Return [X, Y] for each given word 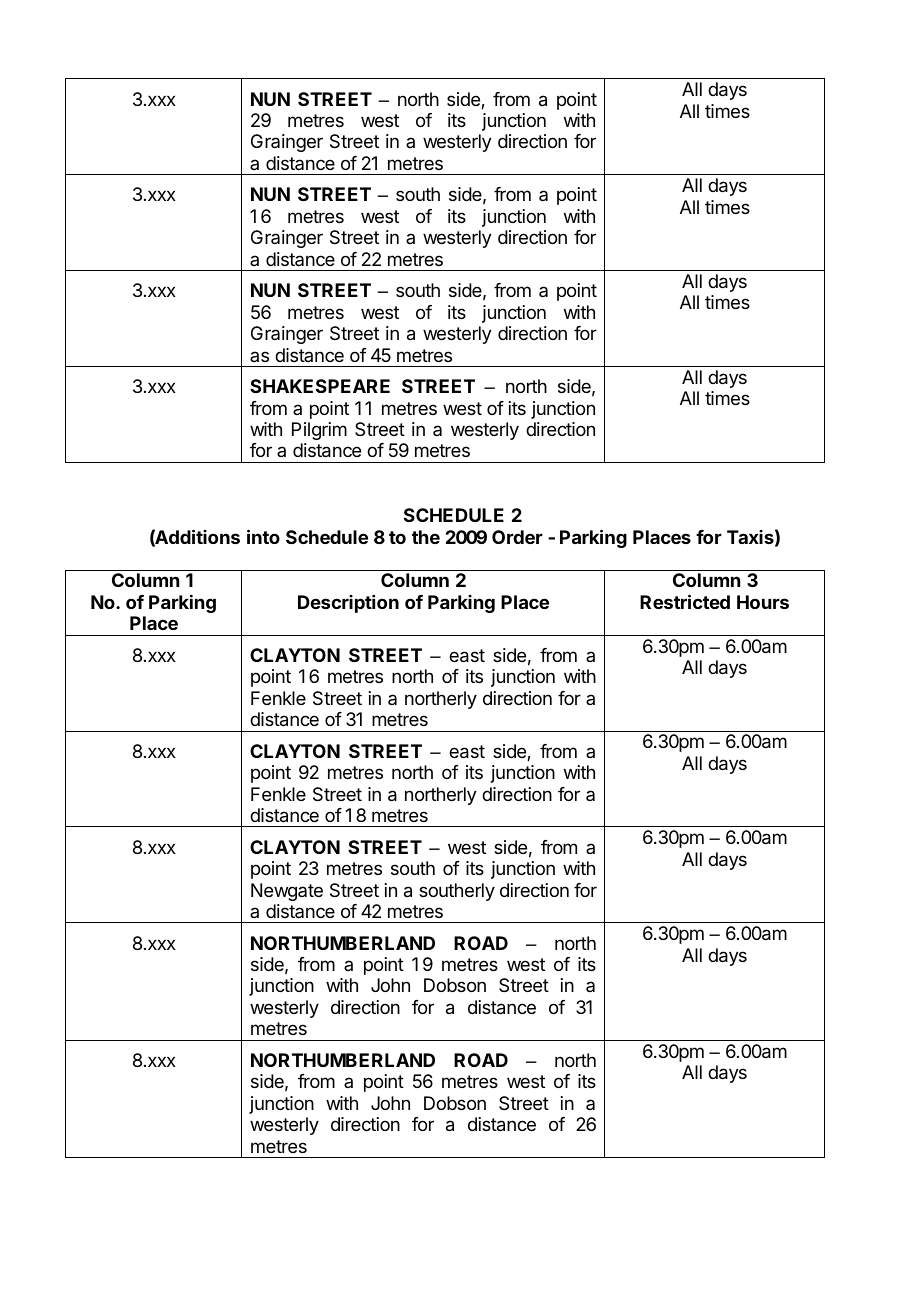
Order [517, 537]
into [263, 536]
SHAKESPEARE [320, 386]
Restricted [685, 601]
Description [348, 604]
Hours [763, 602]
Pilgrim [319, 431]
